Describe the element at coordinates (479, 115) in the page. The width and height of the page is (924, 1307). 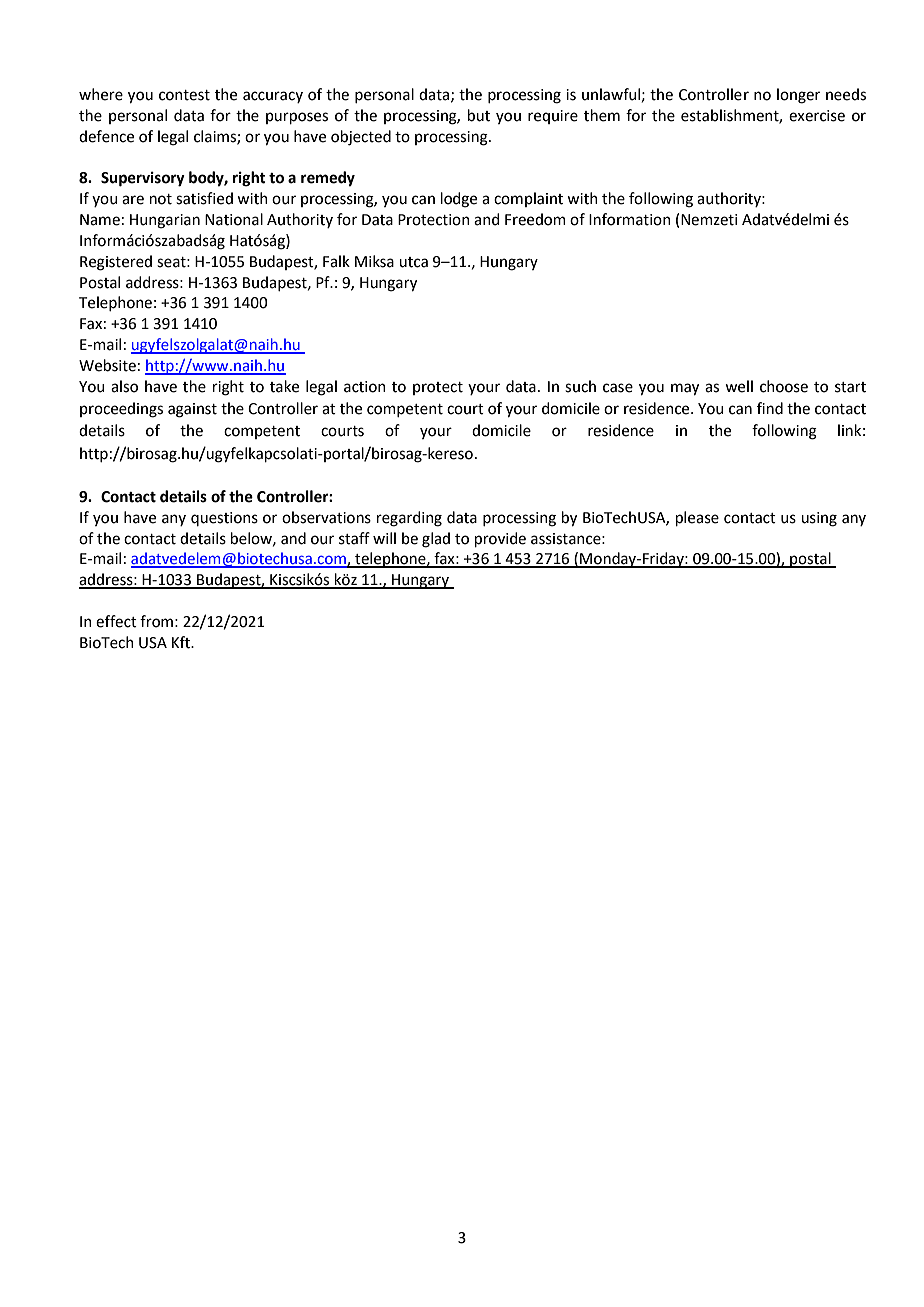
I see `but` at that location.
